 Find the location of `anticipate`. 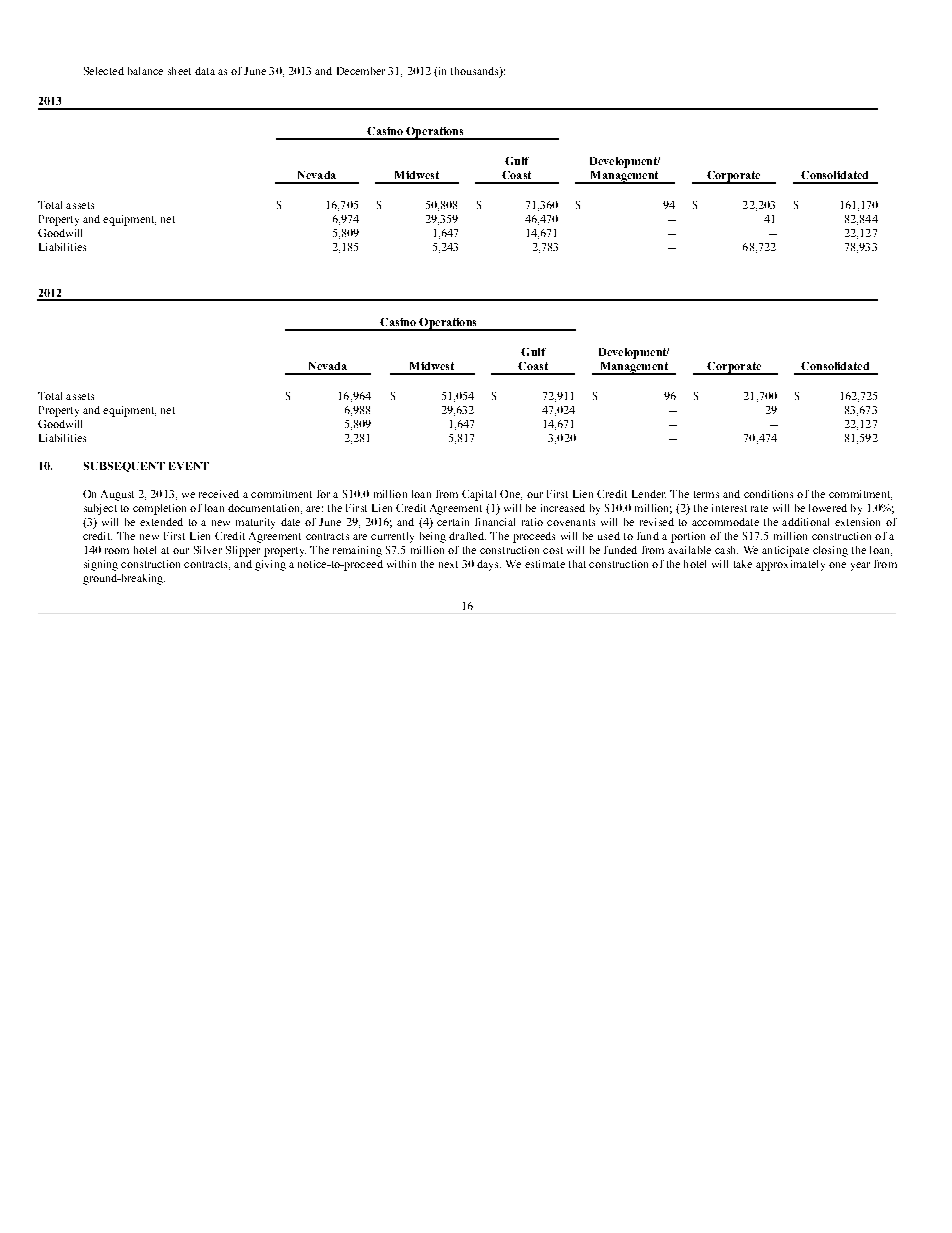

anticipate is located at coordinates (785, 551).
